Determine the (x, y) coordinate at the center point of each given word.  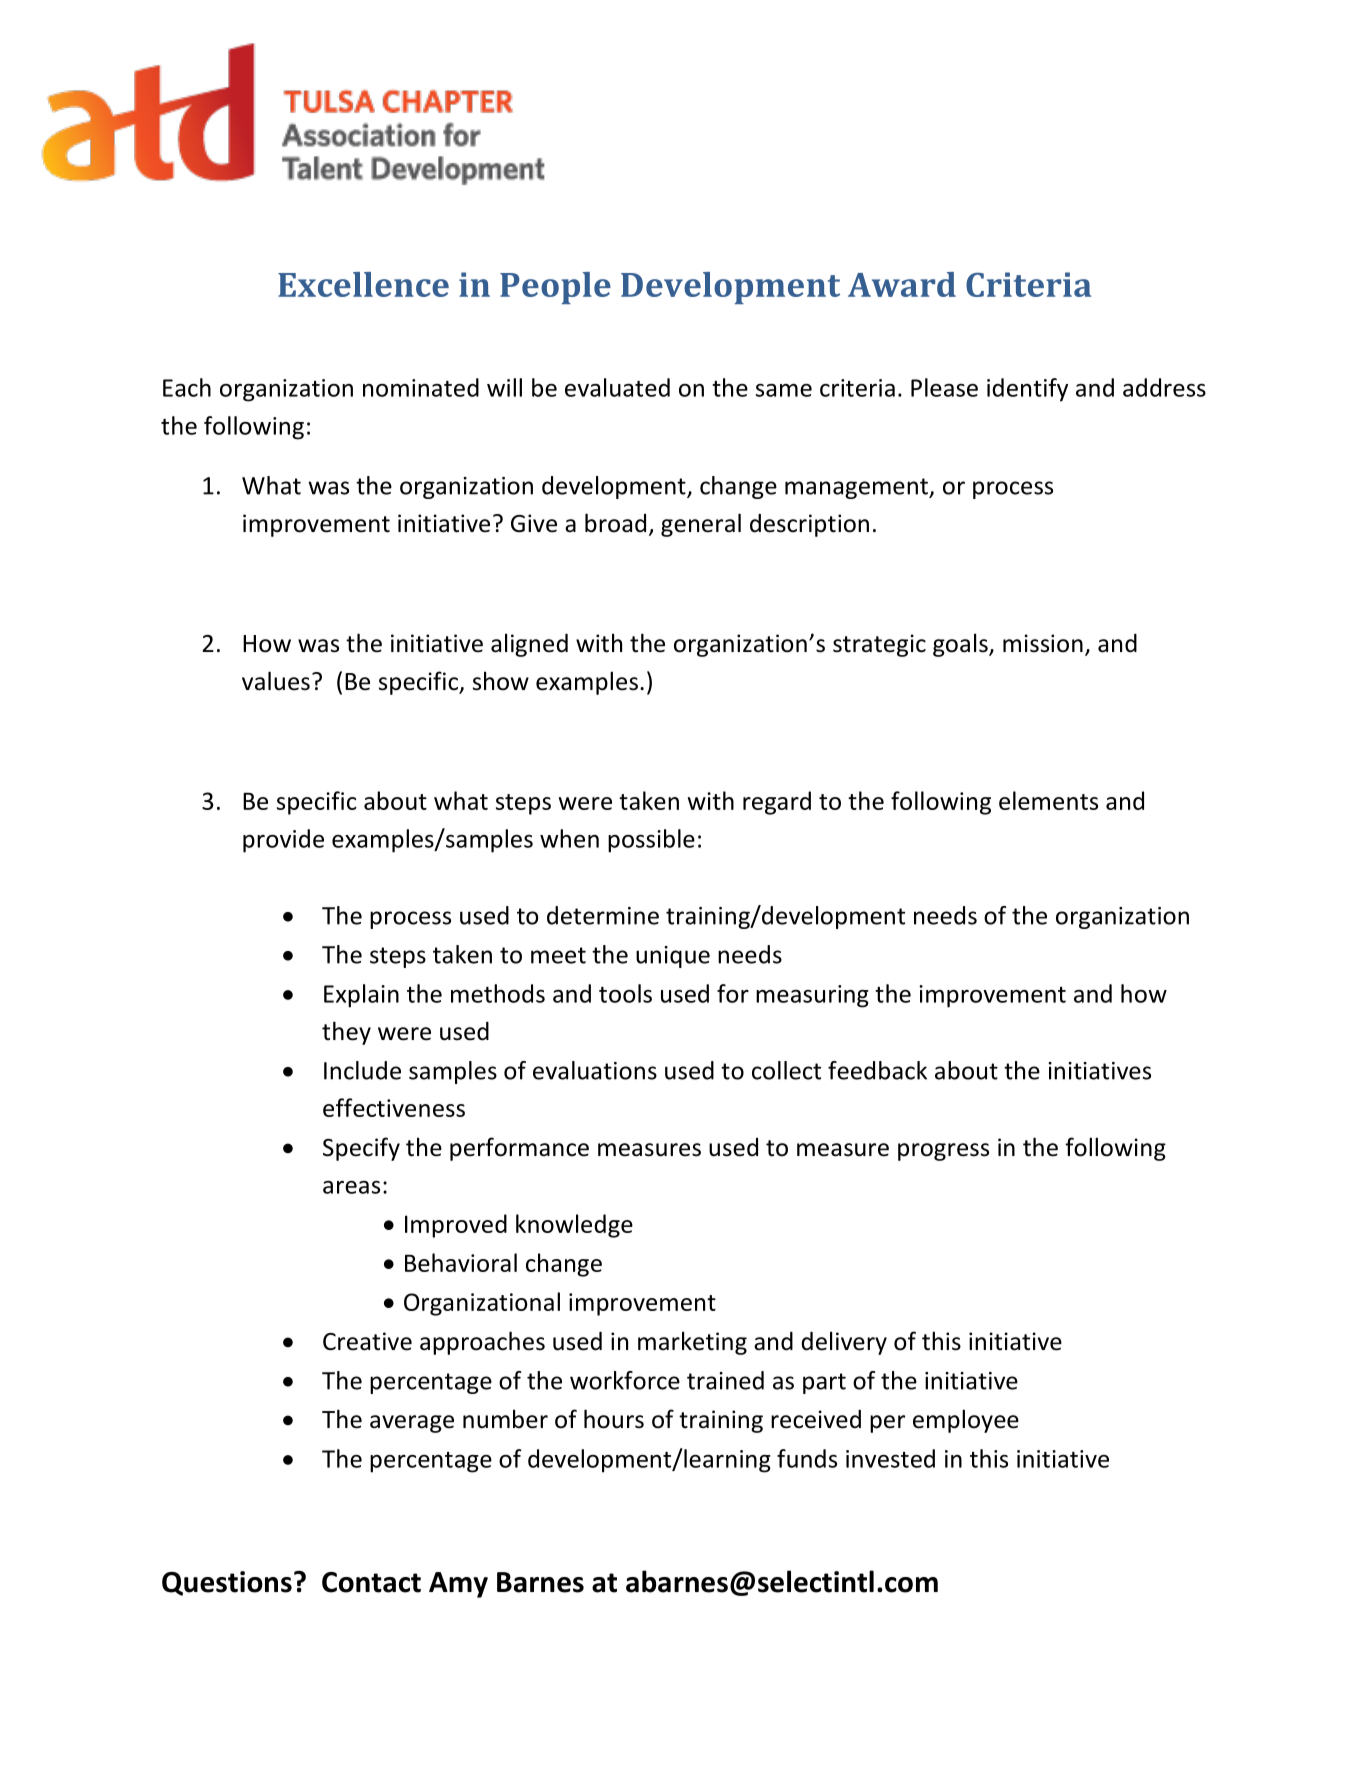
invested (890, 1458)
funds (807, 1458)
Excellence (363, 284)
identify (1027, 390)
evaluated (617, 387)
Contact (371, 1582)
